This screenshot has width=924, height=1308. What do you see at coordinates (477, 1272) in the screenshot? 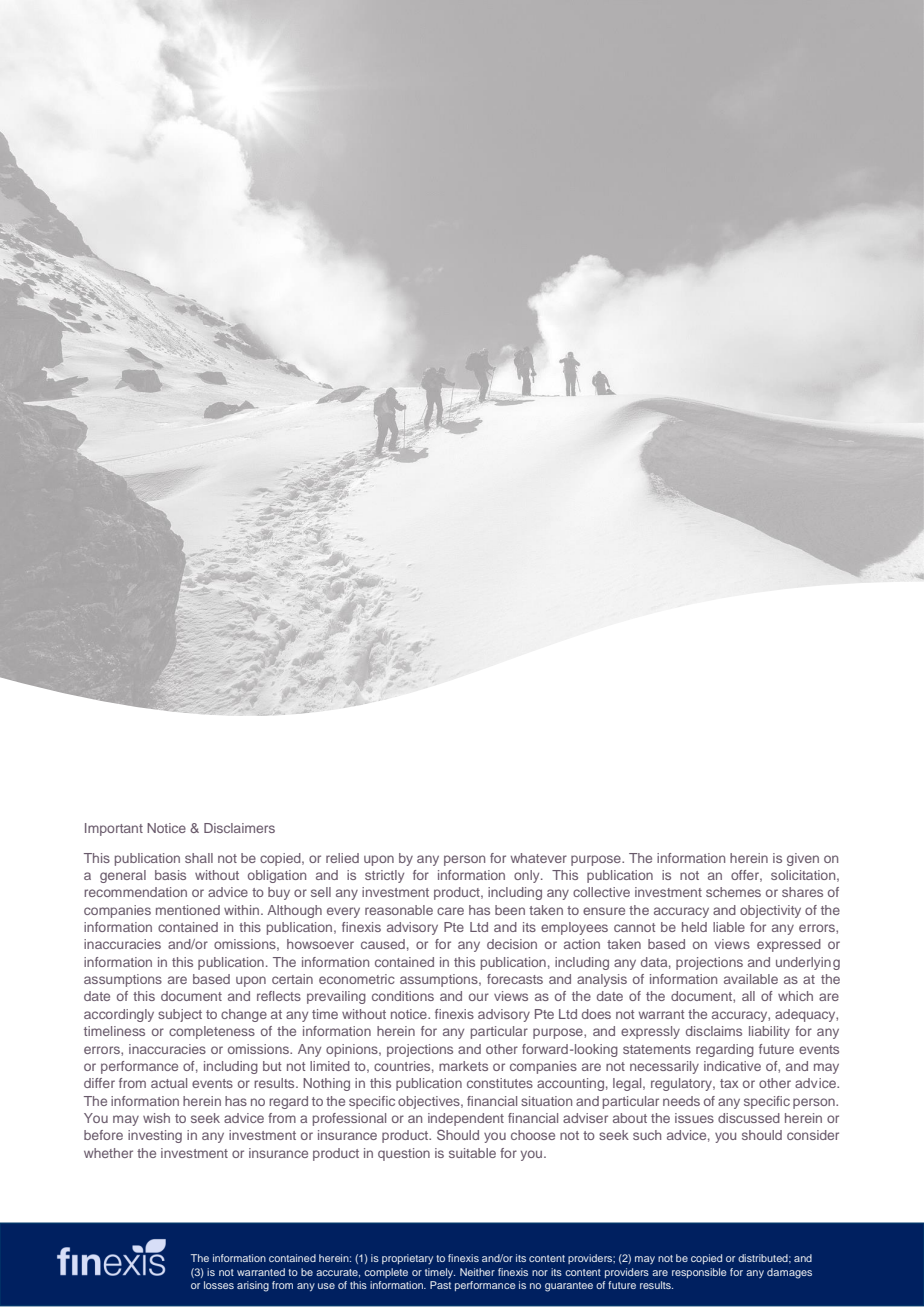
I see `Neither` at bounding box center [477, 1272].
